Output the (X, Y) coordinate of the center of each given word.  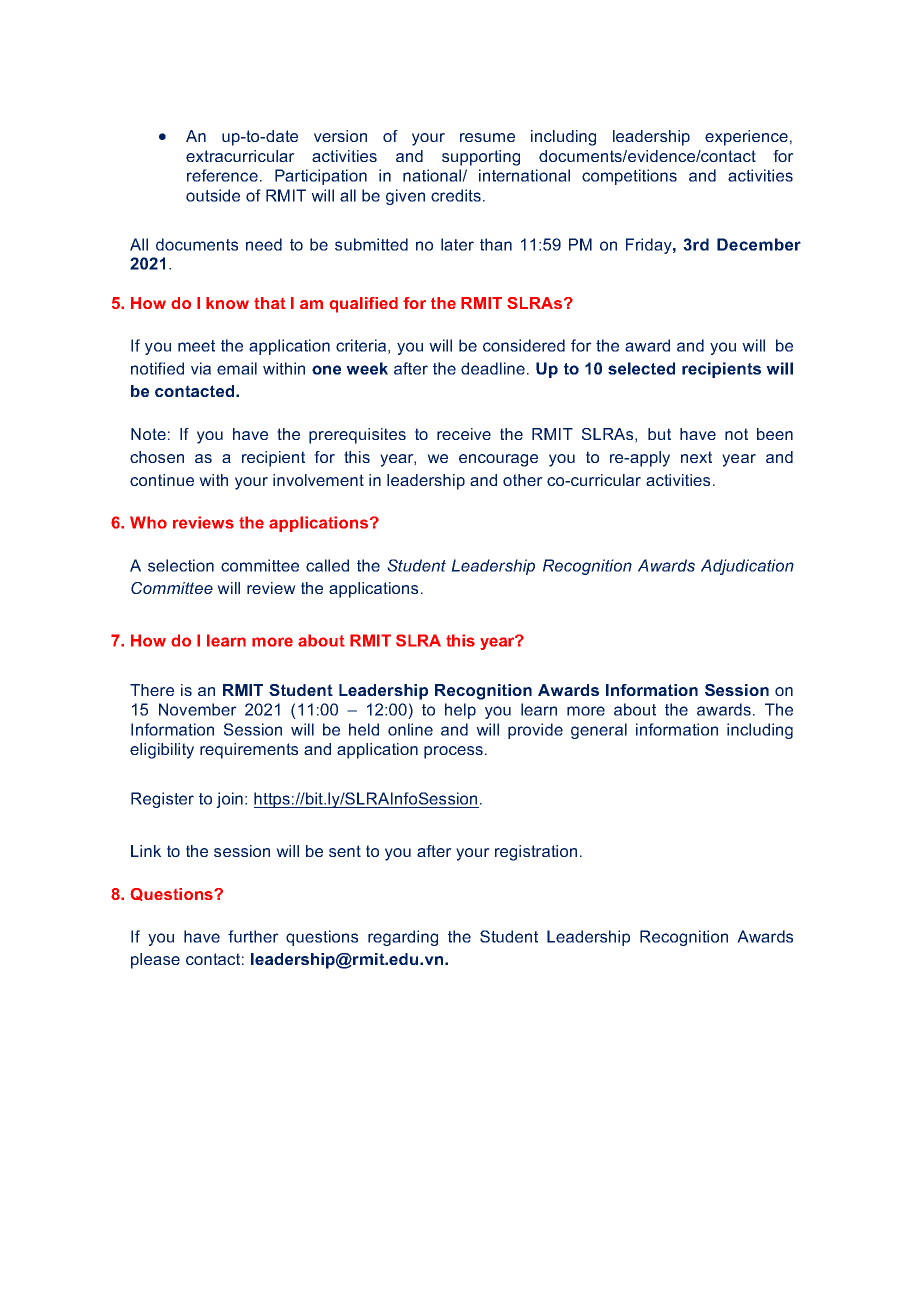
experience (746, 138)
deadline (494, 368)
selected (641, 368)
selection (181, 565)
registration (536, 853)
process (453, 752)
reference (222, 175)
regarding (403, 938)
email (237, 368)
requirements (249, 751)
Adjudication (747, 567)
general (599, 731)
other (523, 480)
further (253, 936)
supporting (481, 158)
